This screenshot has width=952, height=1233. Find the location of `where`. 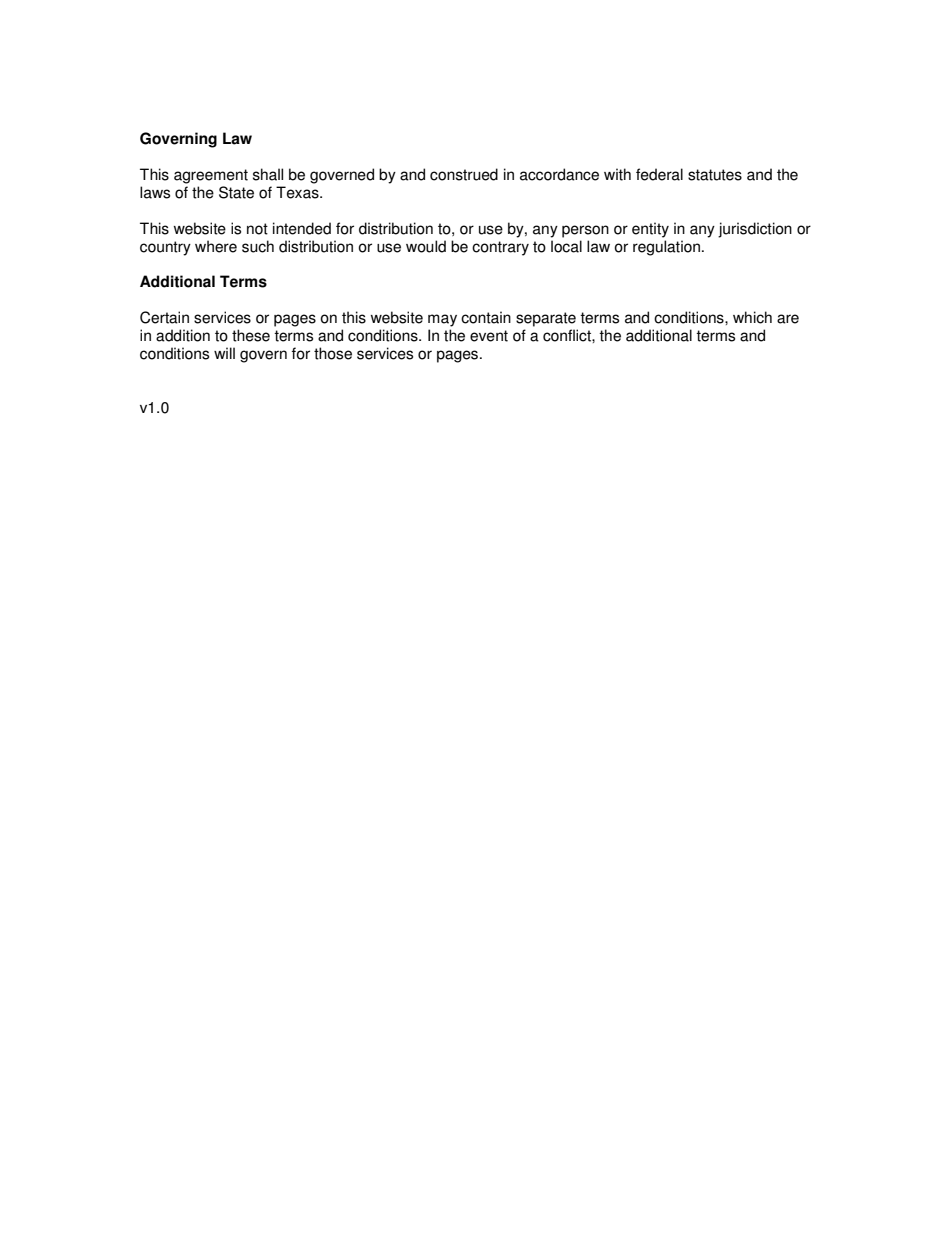

where is located at coordinates (216, 246).
